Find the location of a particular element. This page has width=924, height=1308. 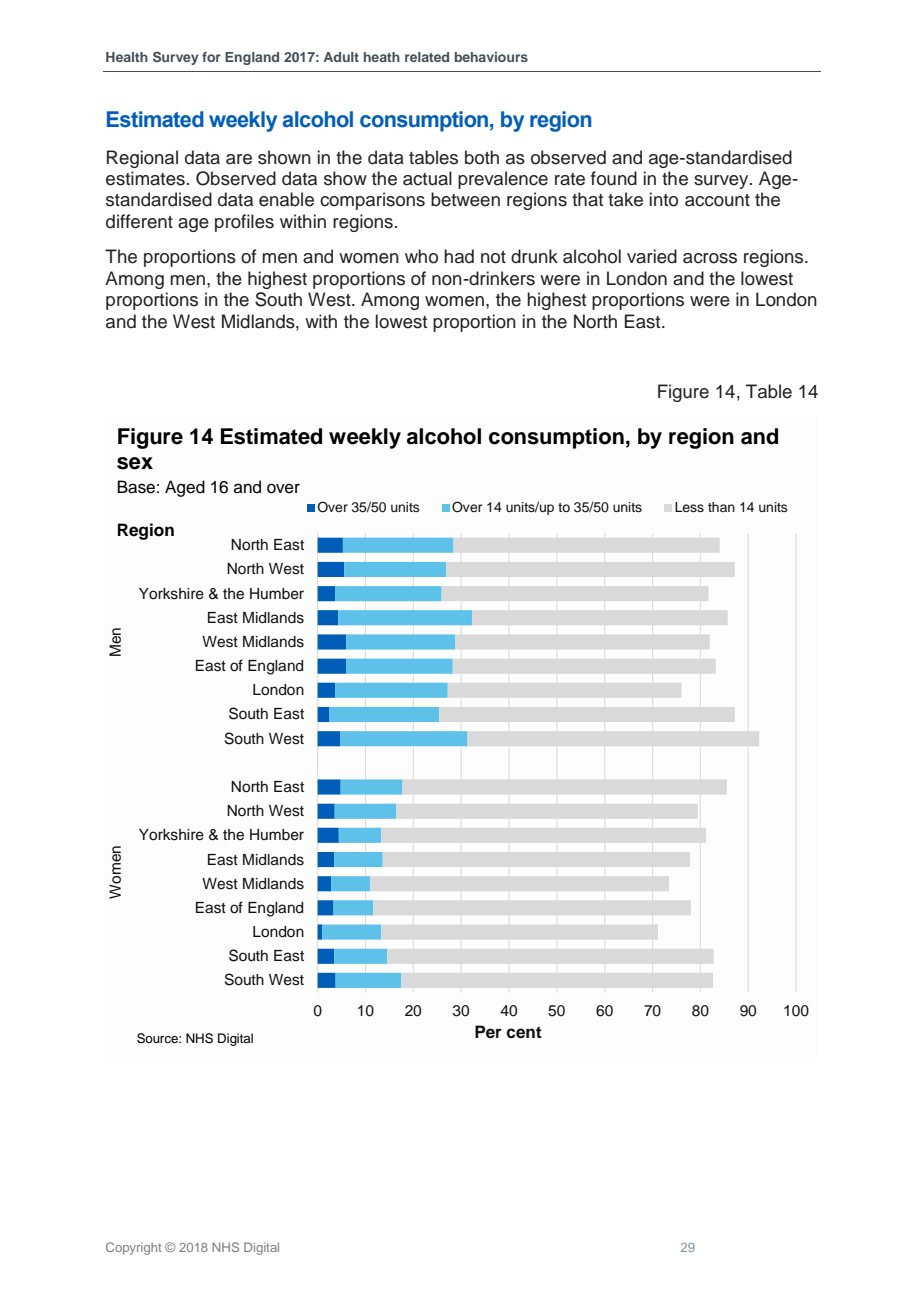

found is located at coordinates (614, 178).
